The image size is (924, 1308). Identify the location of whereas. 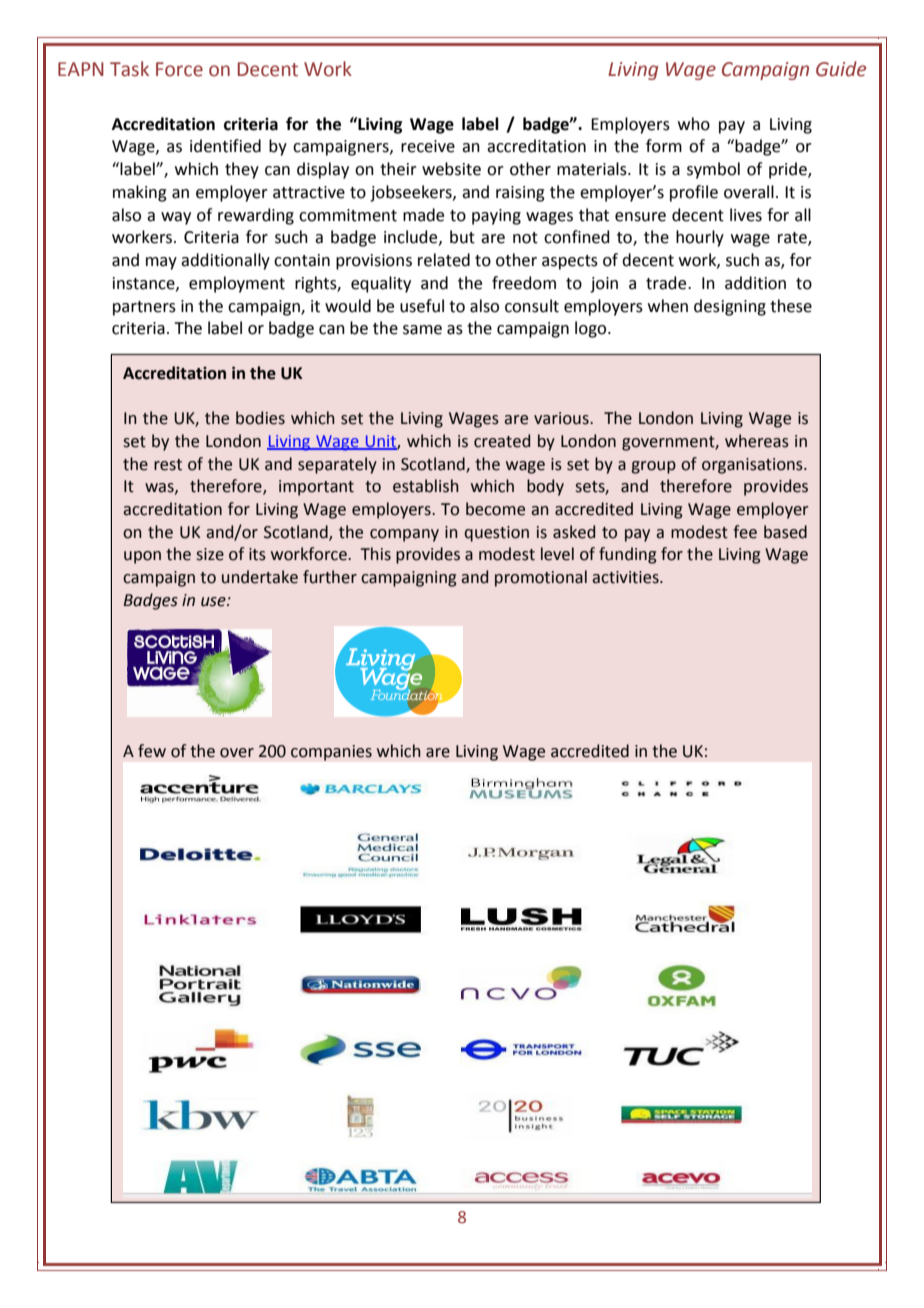
(757, 441).
